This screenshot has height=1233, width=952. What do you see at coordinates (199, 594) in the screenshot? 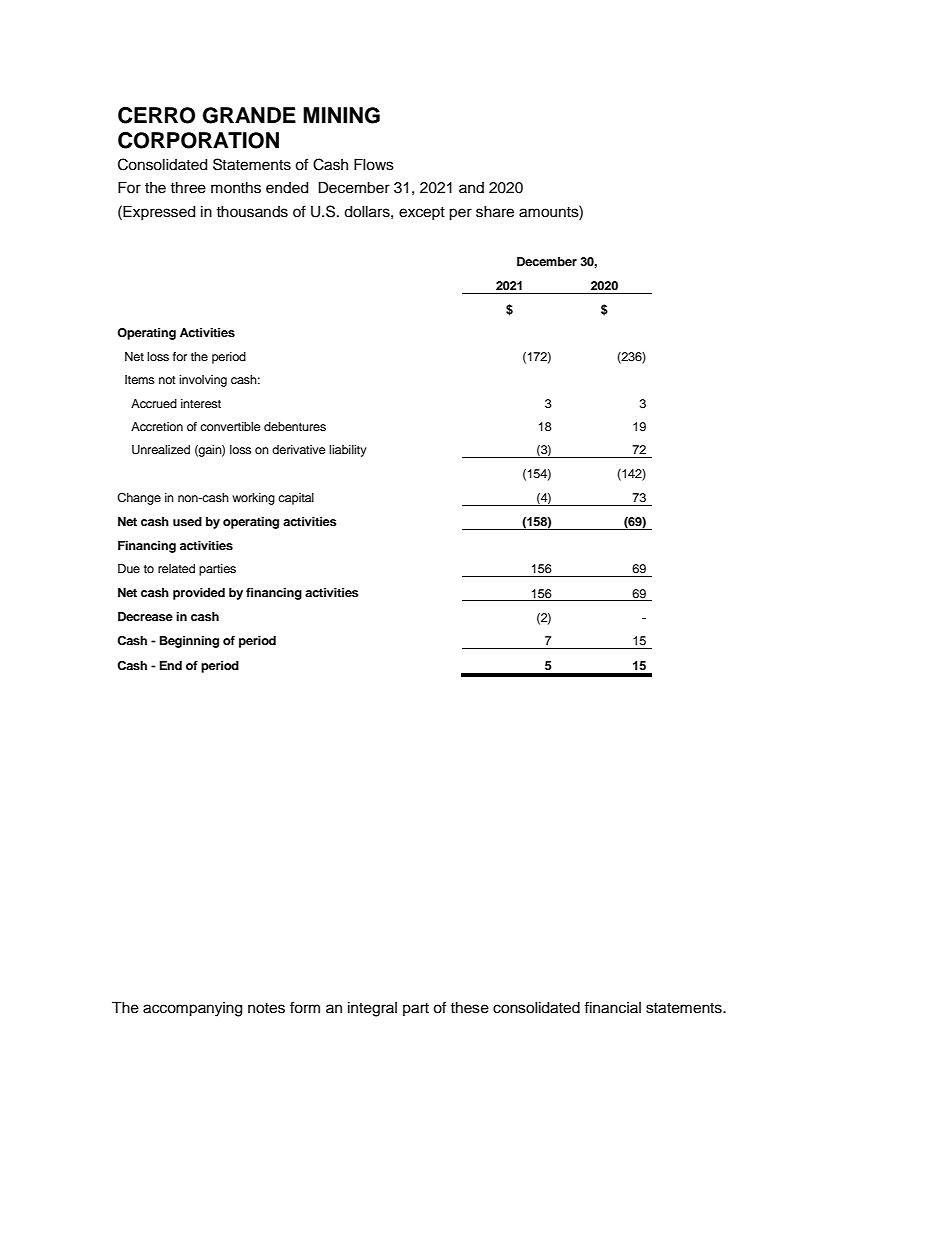
I see `provided` at bounding box center [199, 594].
